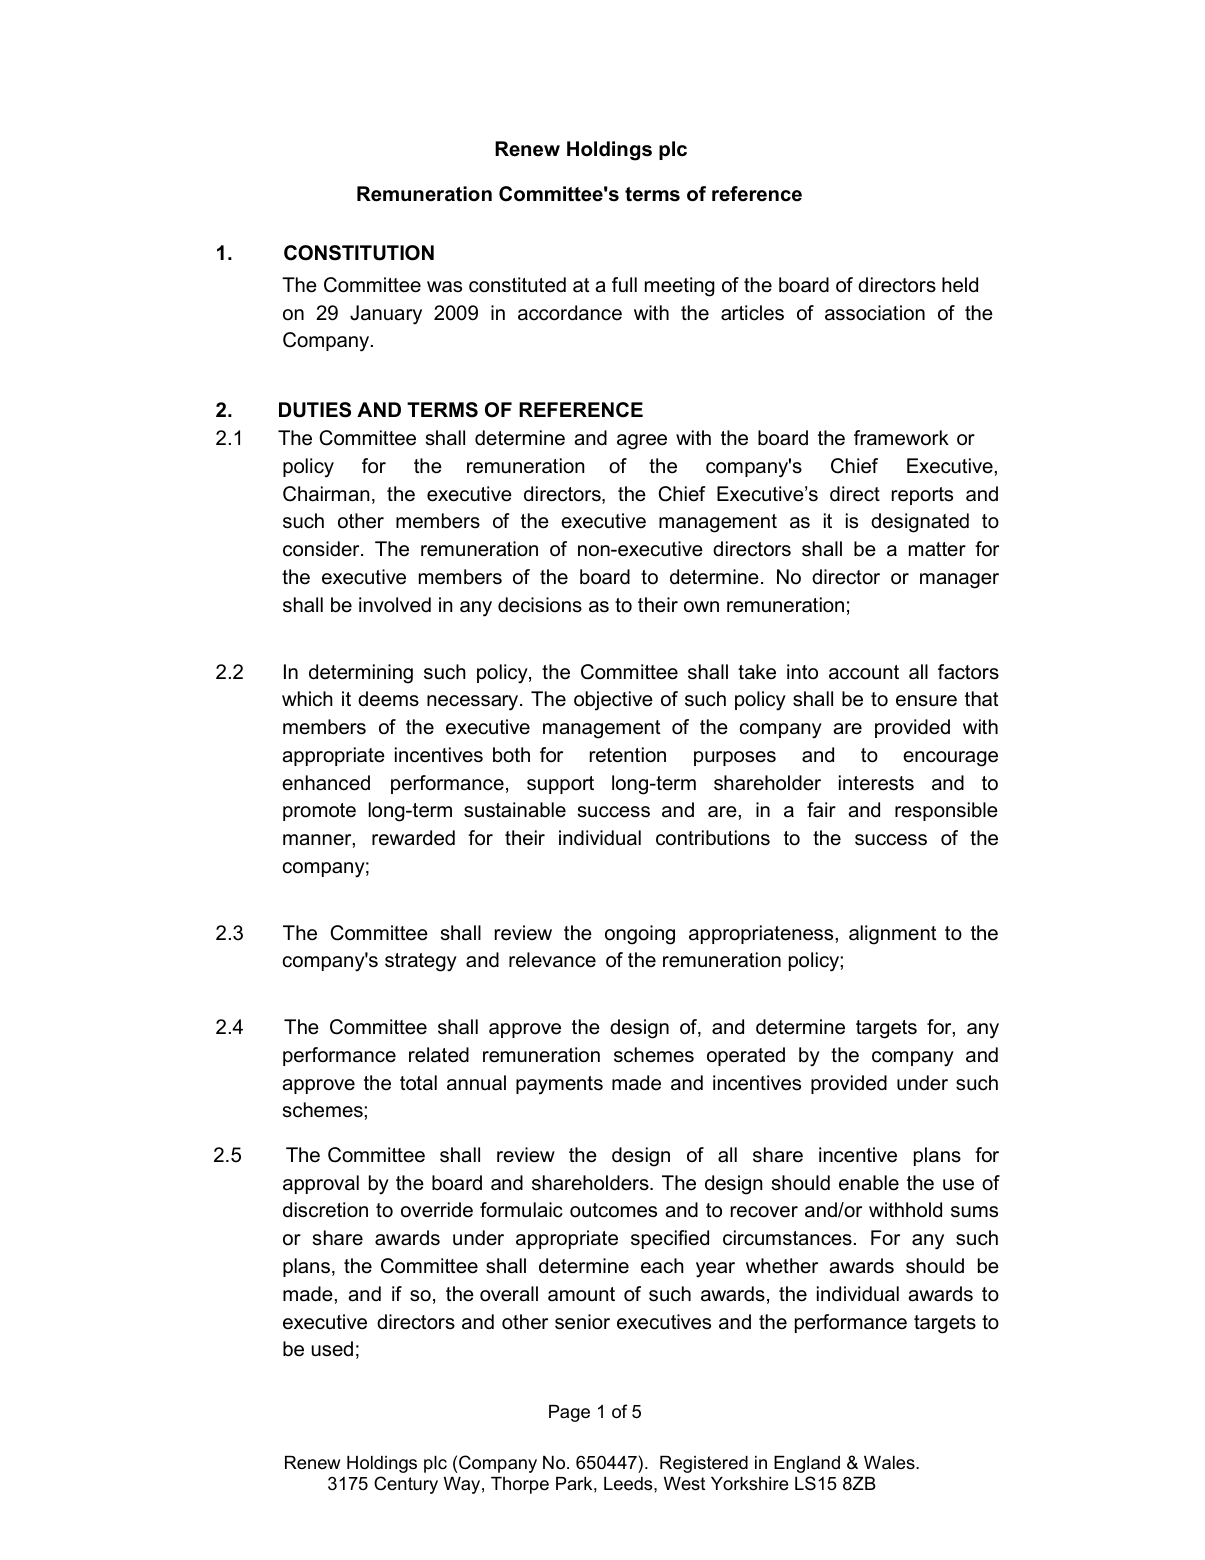 Image resolution: width=1205 pixels, height=1560 pixels. I want to click on total, so click(418, 1083).
